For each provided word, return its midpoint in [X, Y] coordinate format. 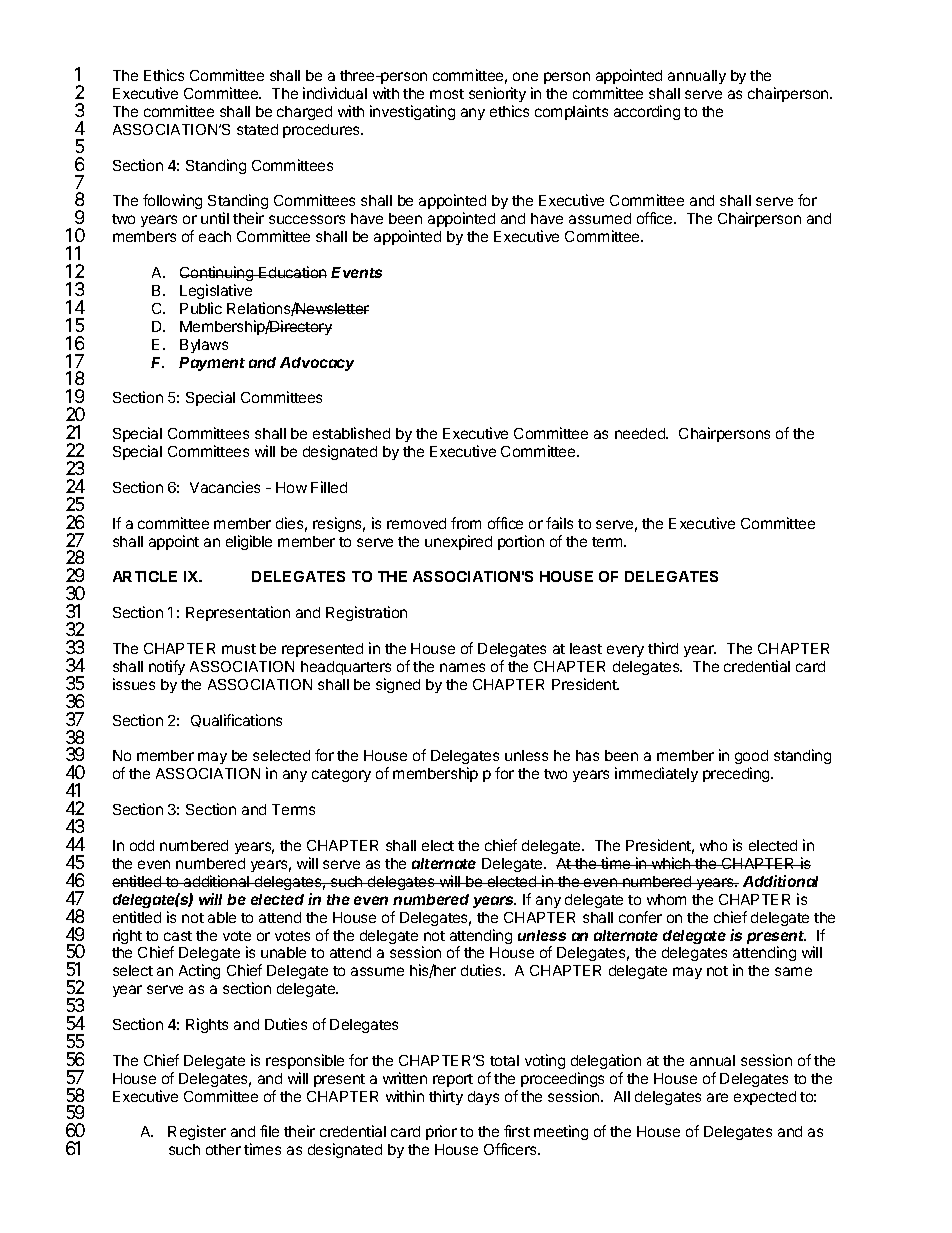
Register [197, 1132]
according [647, 112]
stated [257, 129]
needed [641, 433]
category [341, 775]
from [466, 523]
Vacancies [225, 487]
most [447, 94]
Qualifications [236, 720]
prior [441, 1132]
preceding [737, 774]
